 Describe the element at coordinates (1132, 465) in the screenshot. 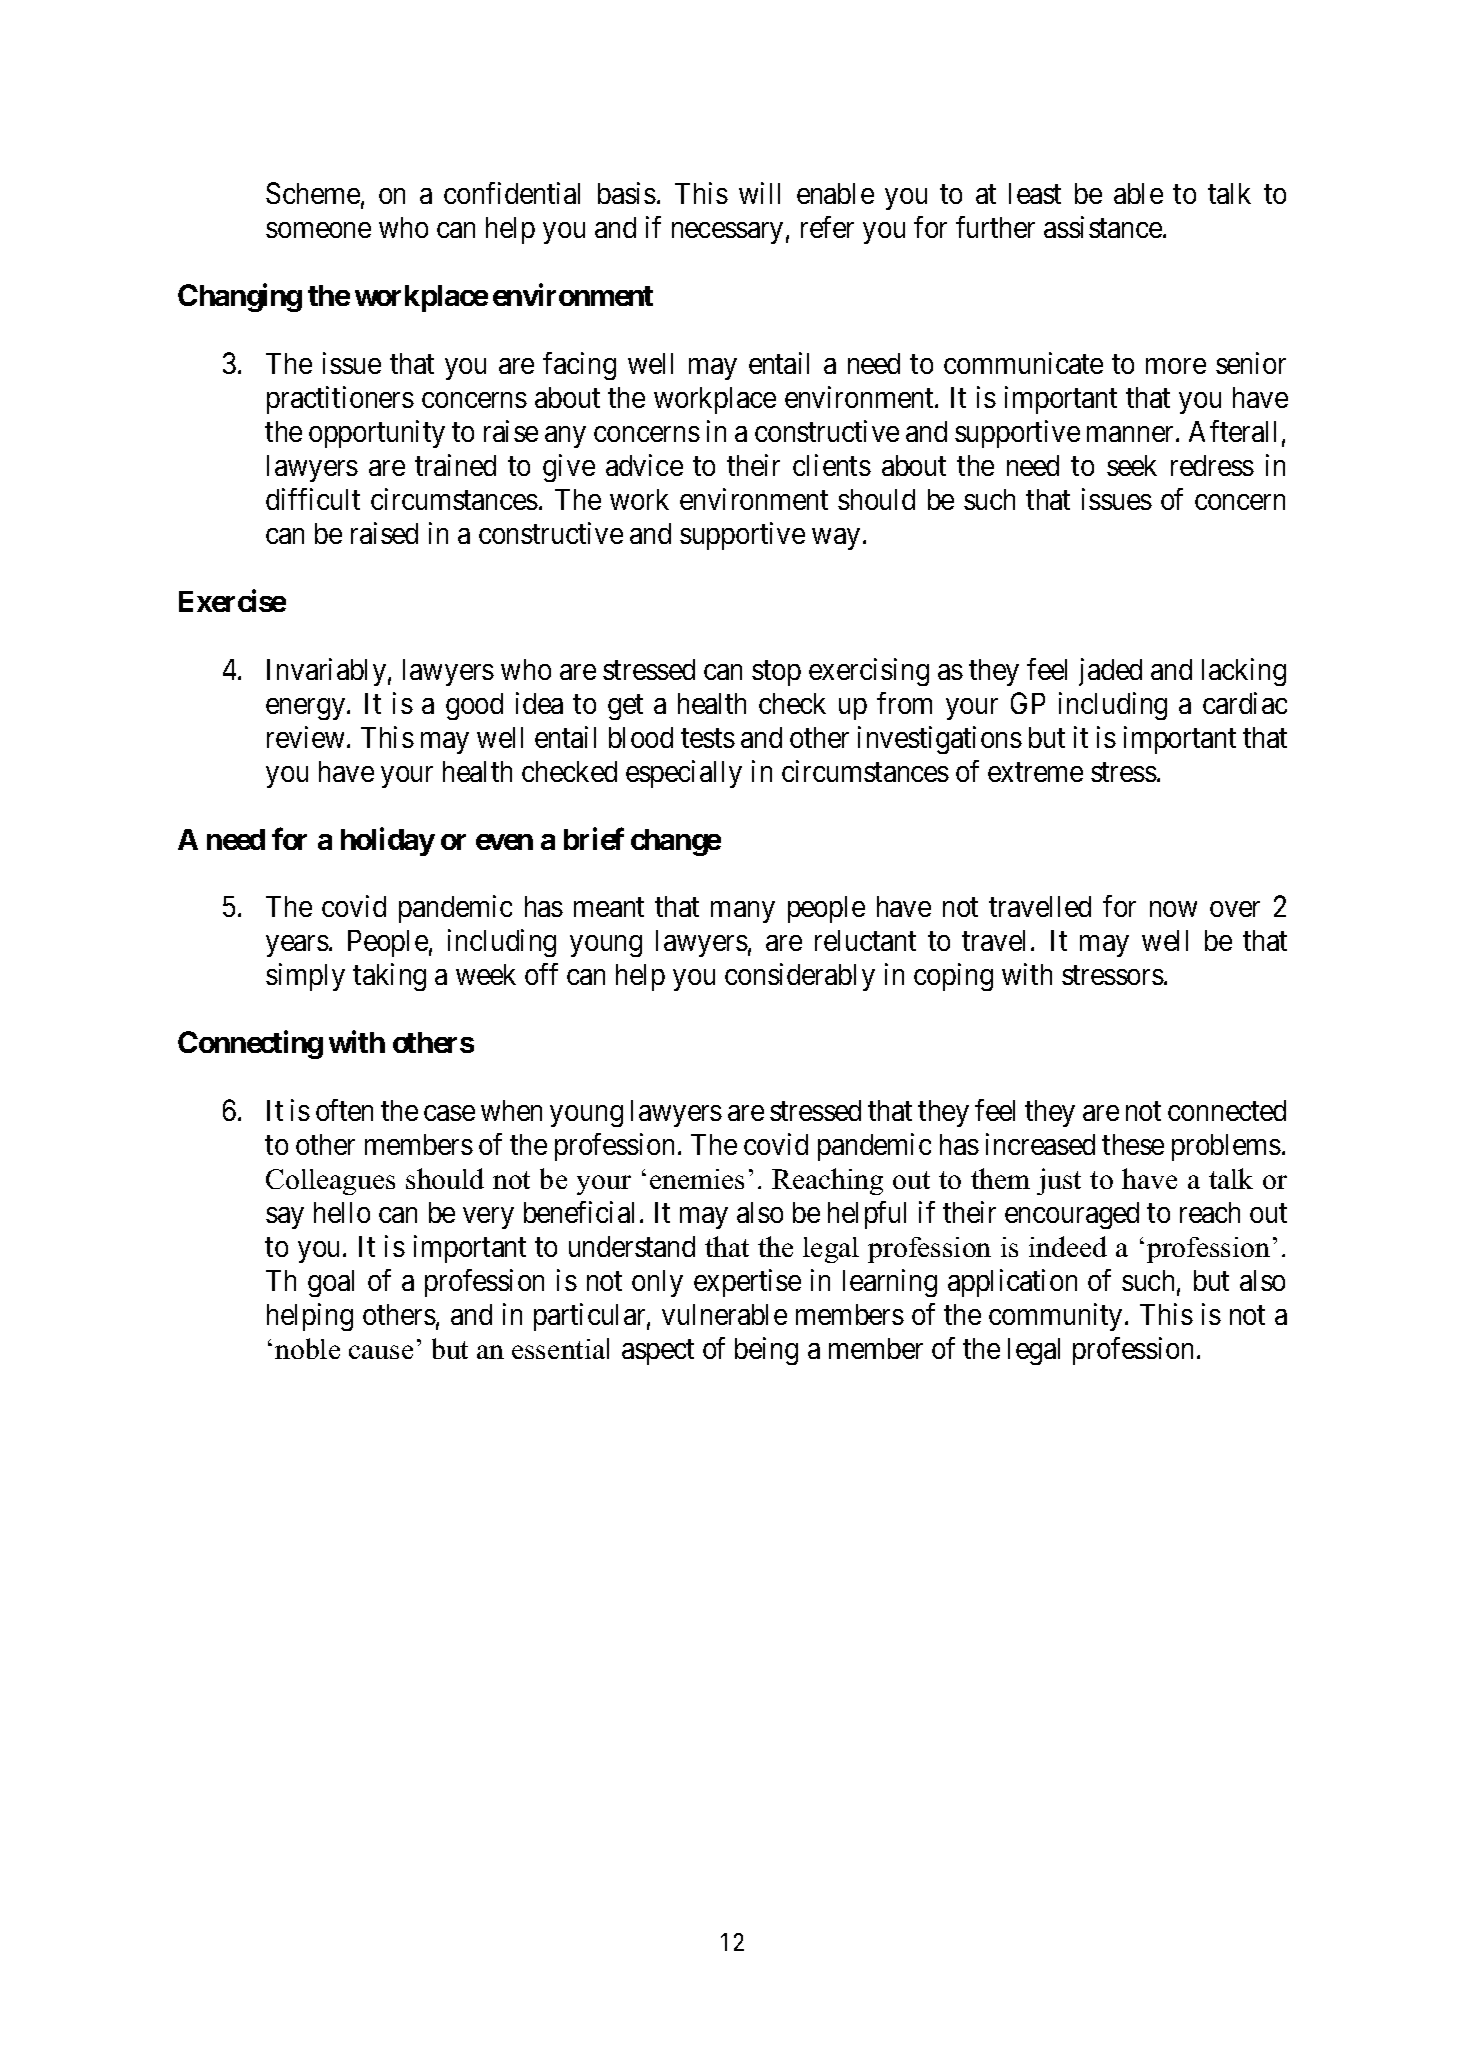

I see `seek` at that location.
